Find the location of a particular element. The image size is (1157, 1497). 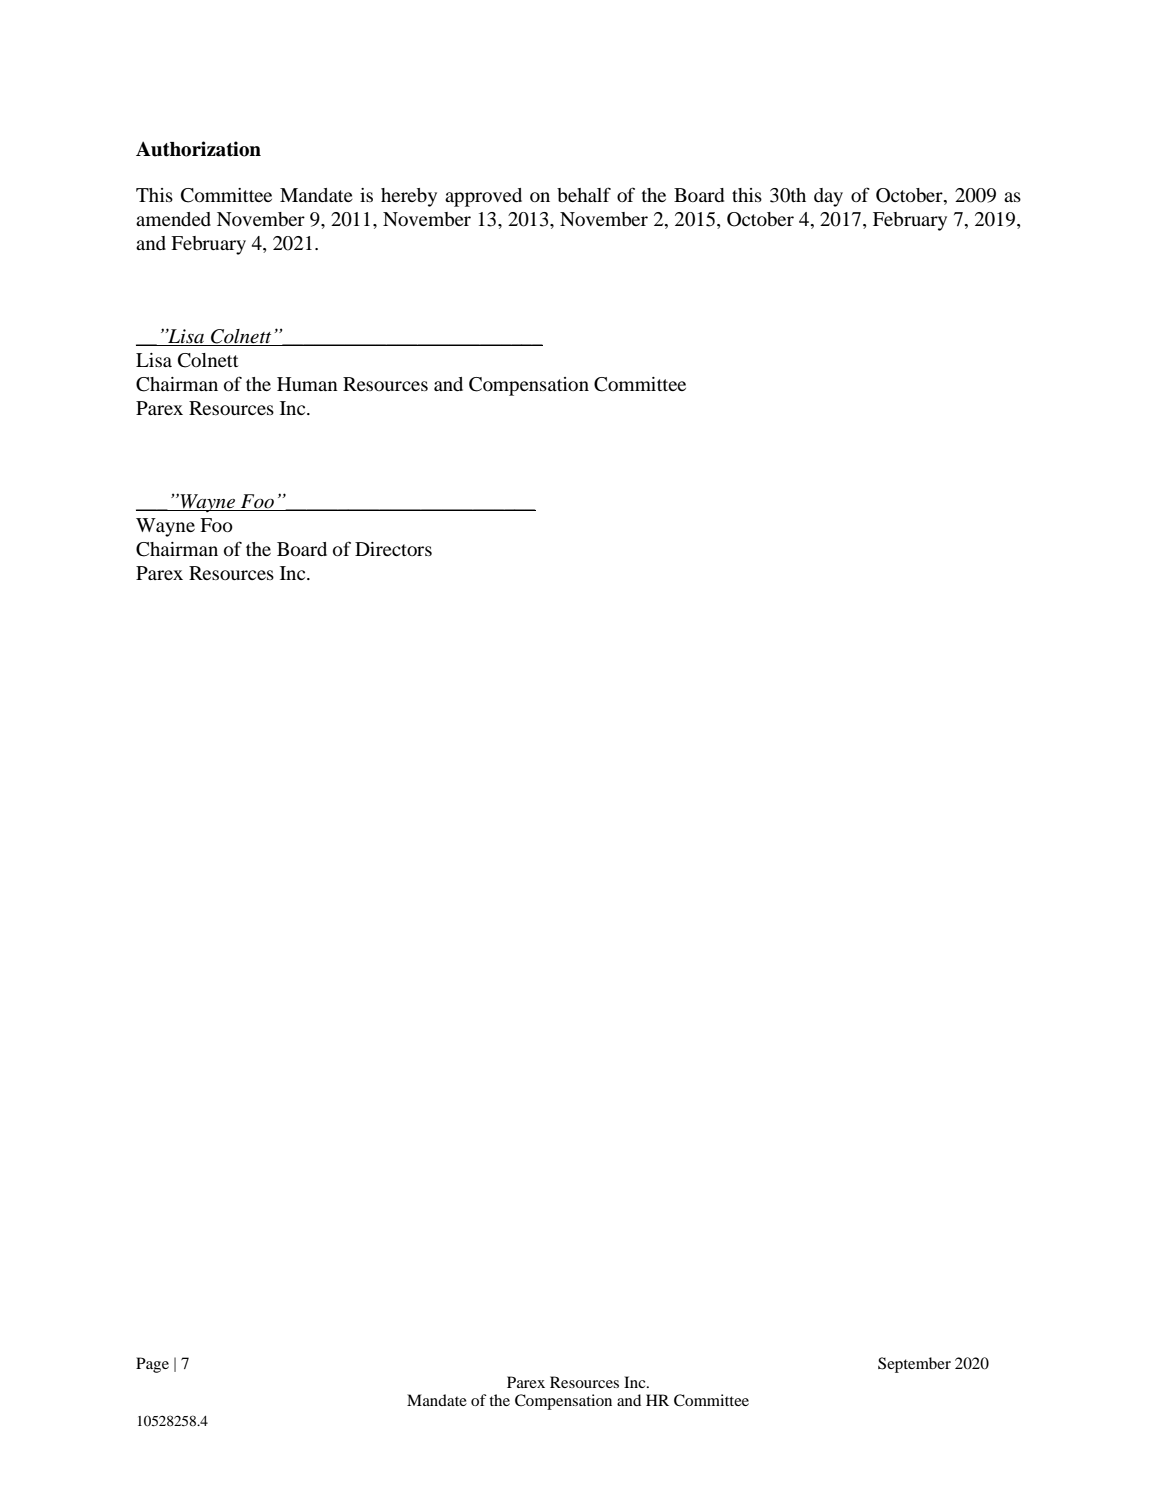

Authorization is located at coordinates (198, 149).
